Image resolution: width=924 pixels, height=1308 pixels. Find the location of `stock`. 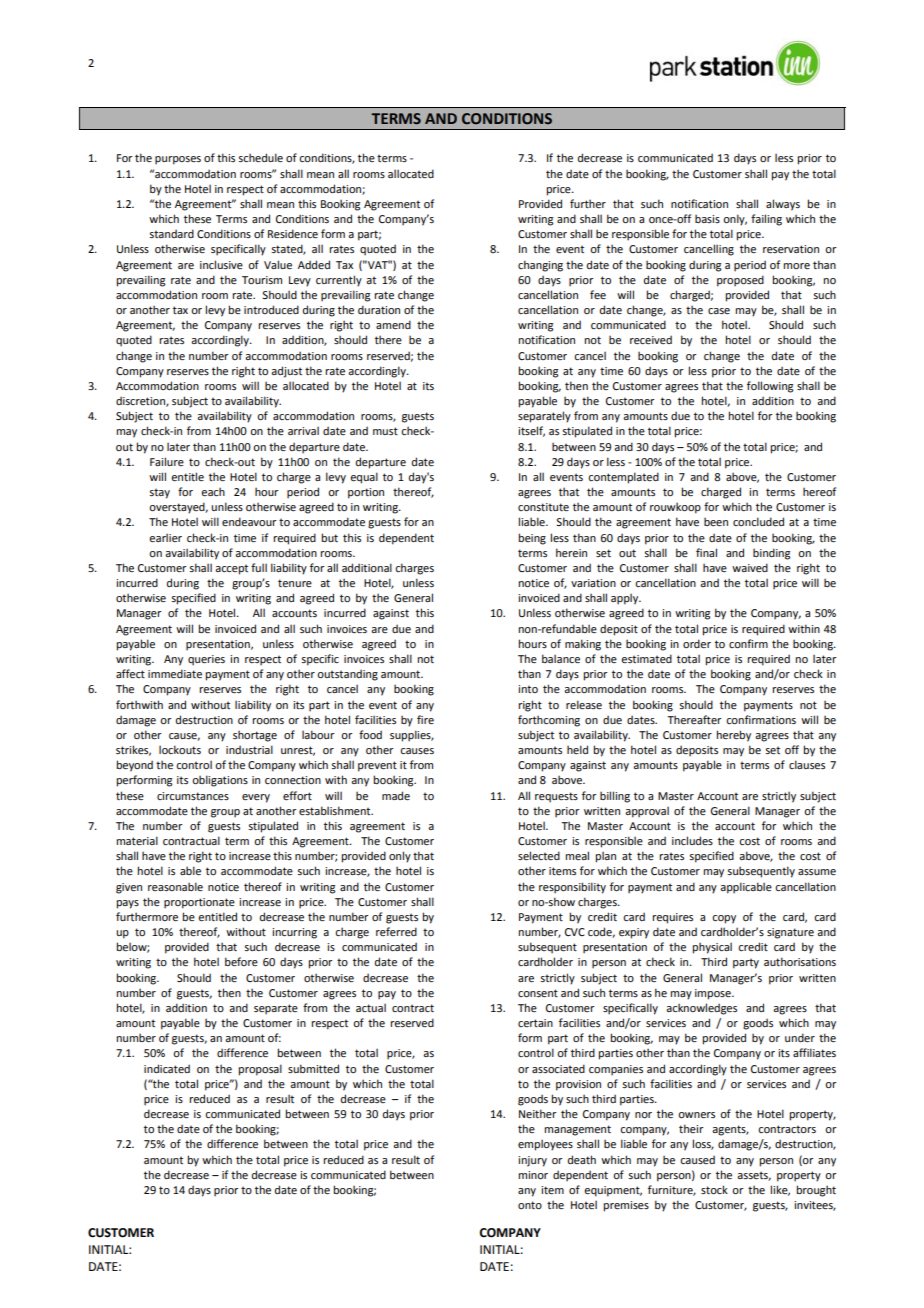

stock is located at coordinates (714, 1189).
